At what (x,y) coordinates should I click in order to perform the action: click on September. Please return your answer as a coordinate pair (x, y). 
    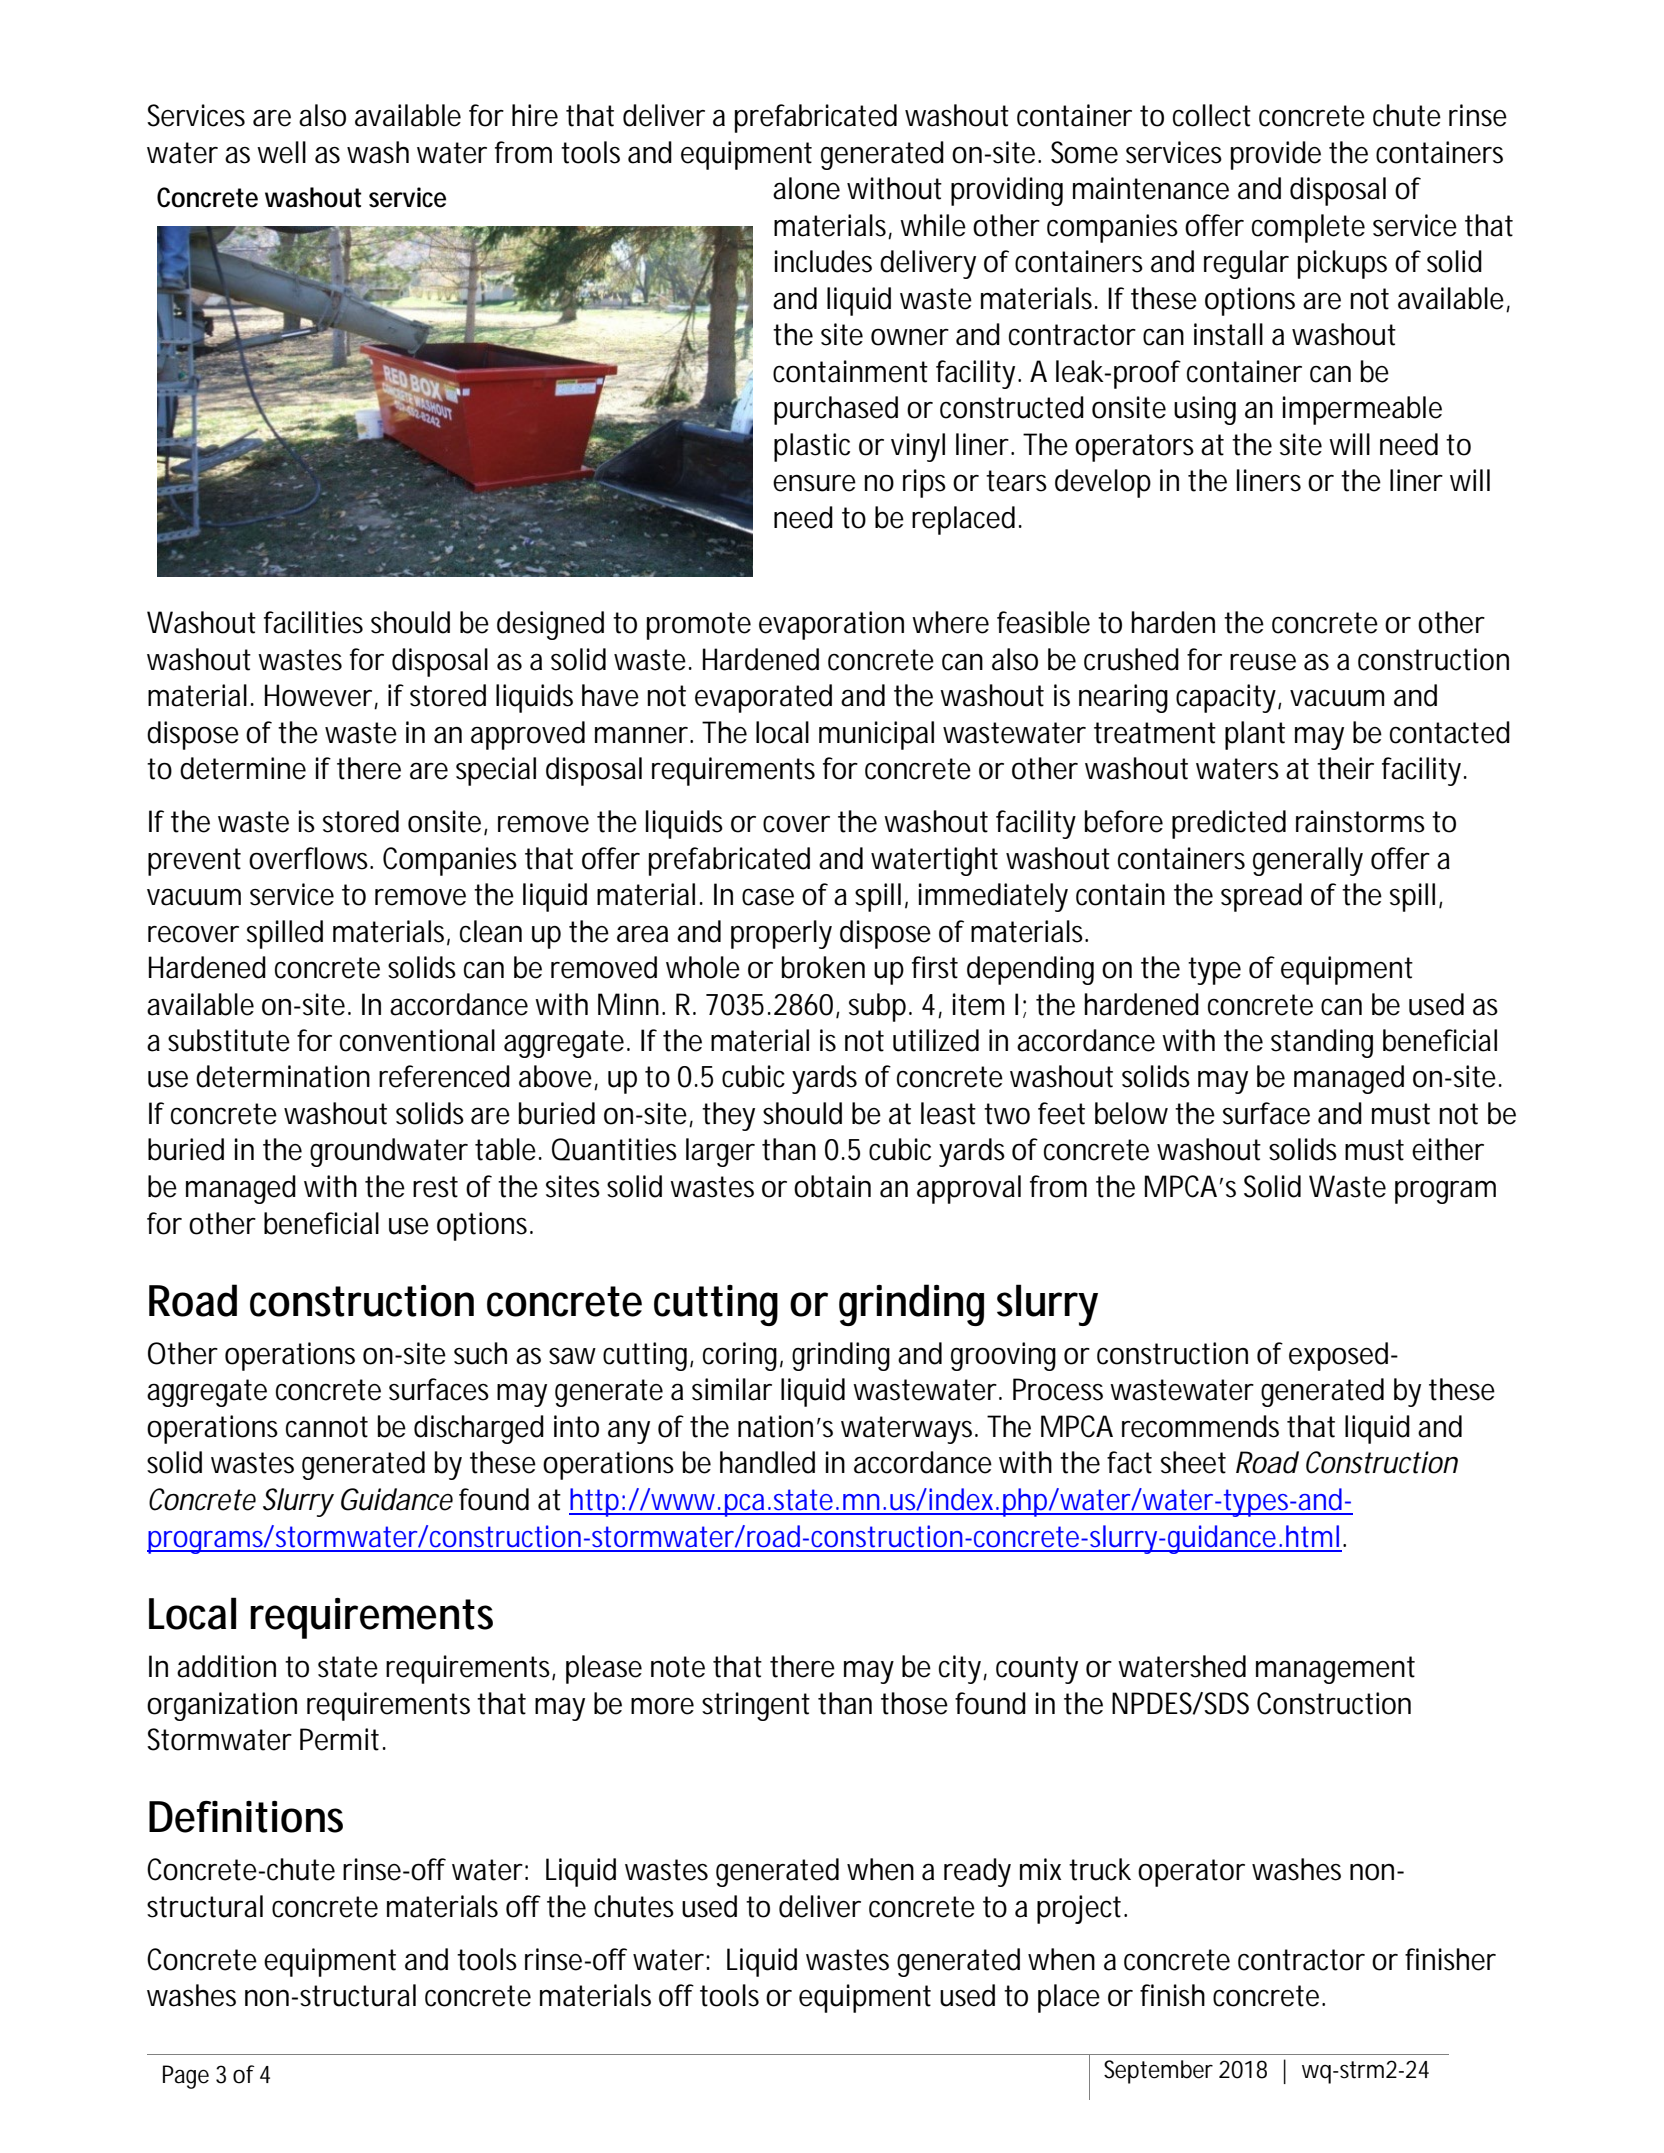
    Looking at the image, I should click on (1158, 2072).
